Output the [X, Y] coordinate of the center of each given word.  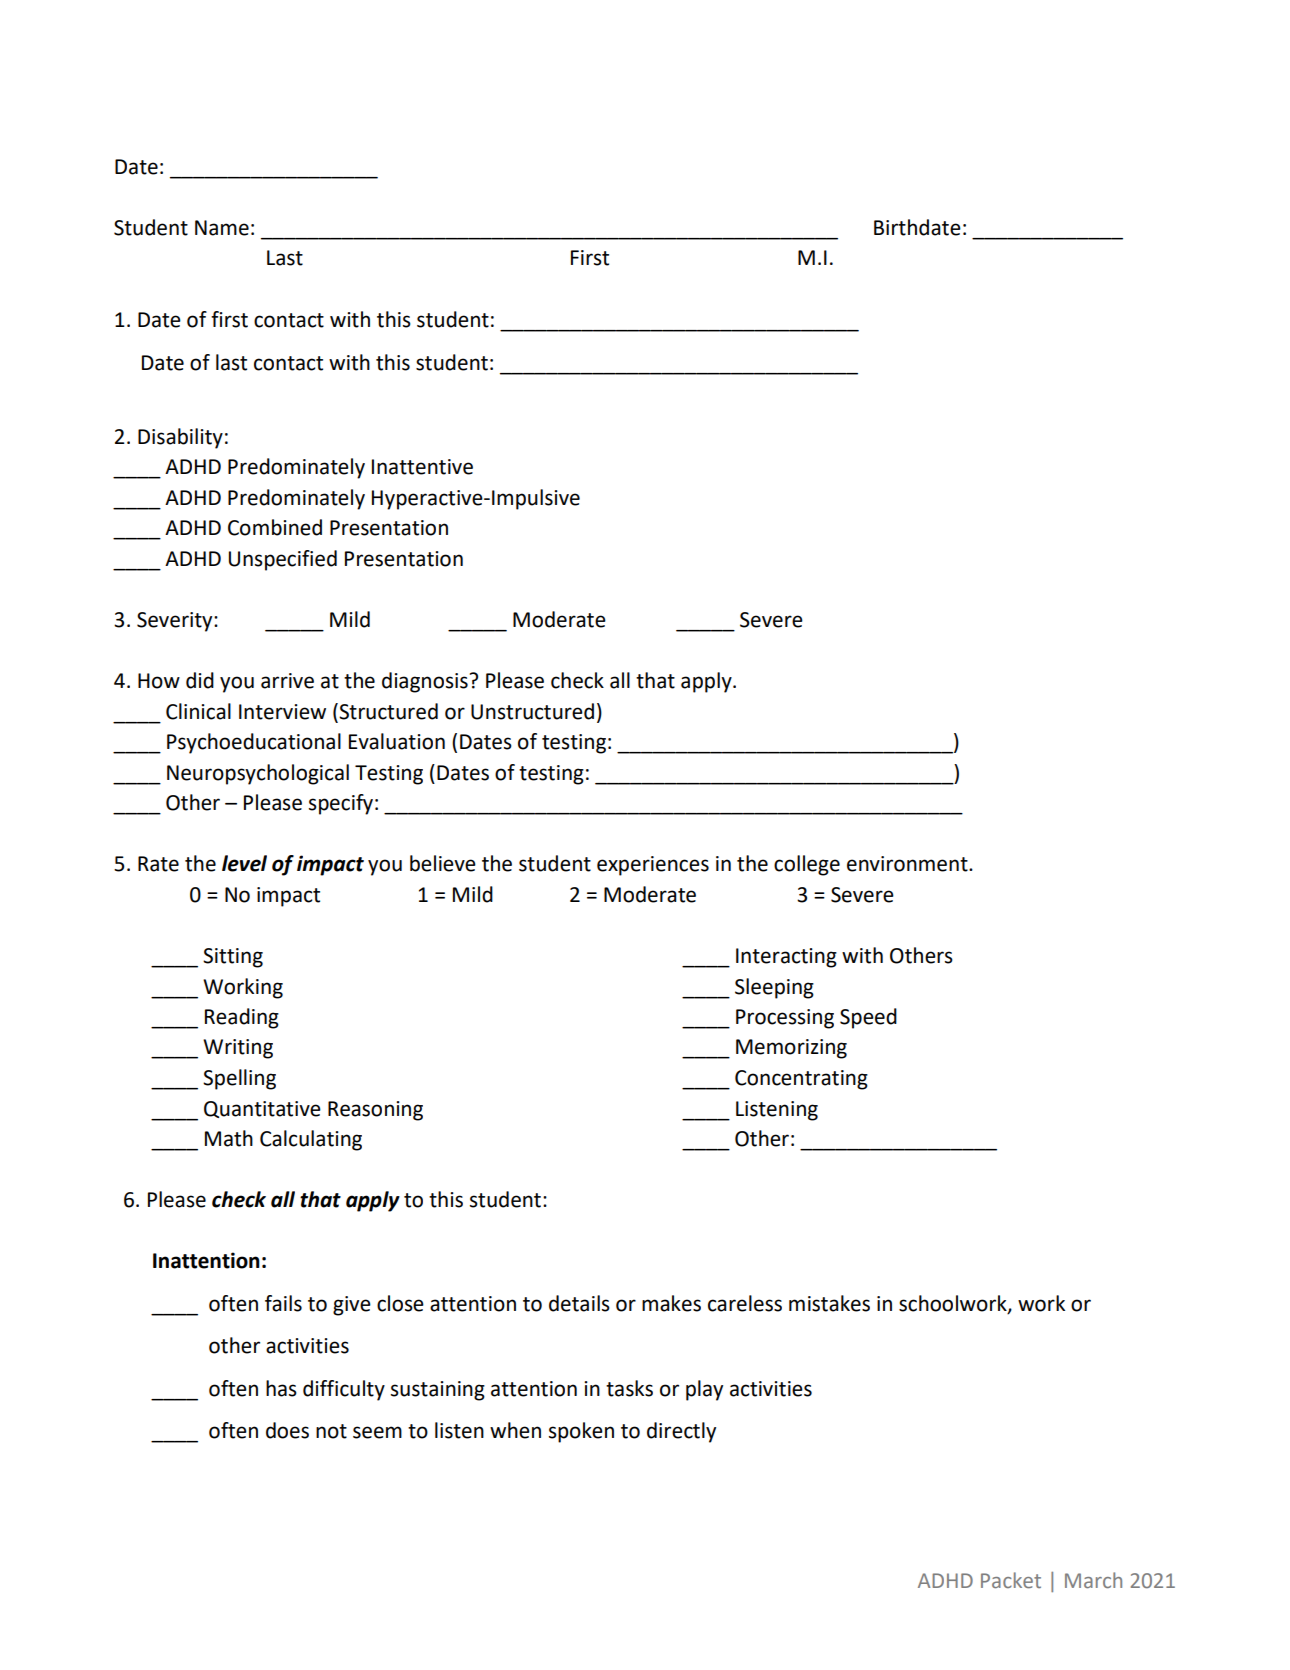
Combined [275, 527]
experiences [653, 866]
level [244, 863]
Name [222, 228]
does [287, 1430]
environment [908, 864]
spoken [581, 1432]
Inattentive [422, 467]
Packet [1011, 1580]
